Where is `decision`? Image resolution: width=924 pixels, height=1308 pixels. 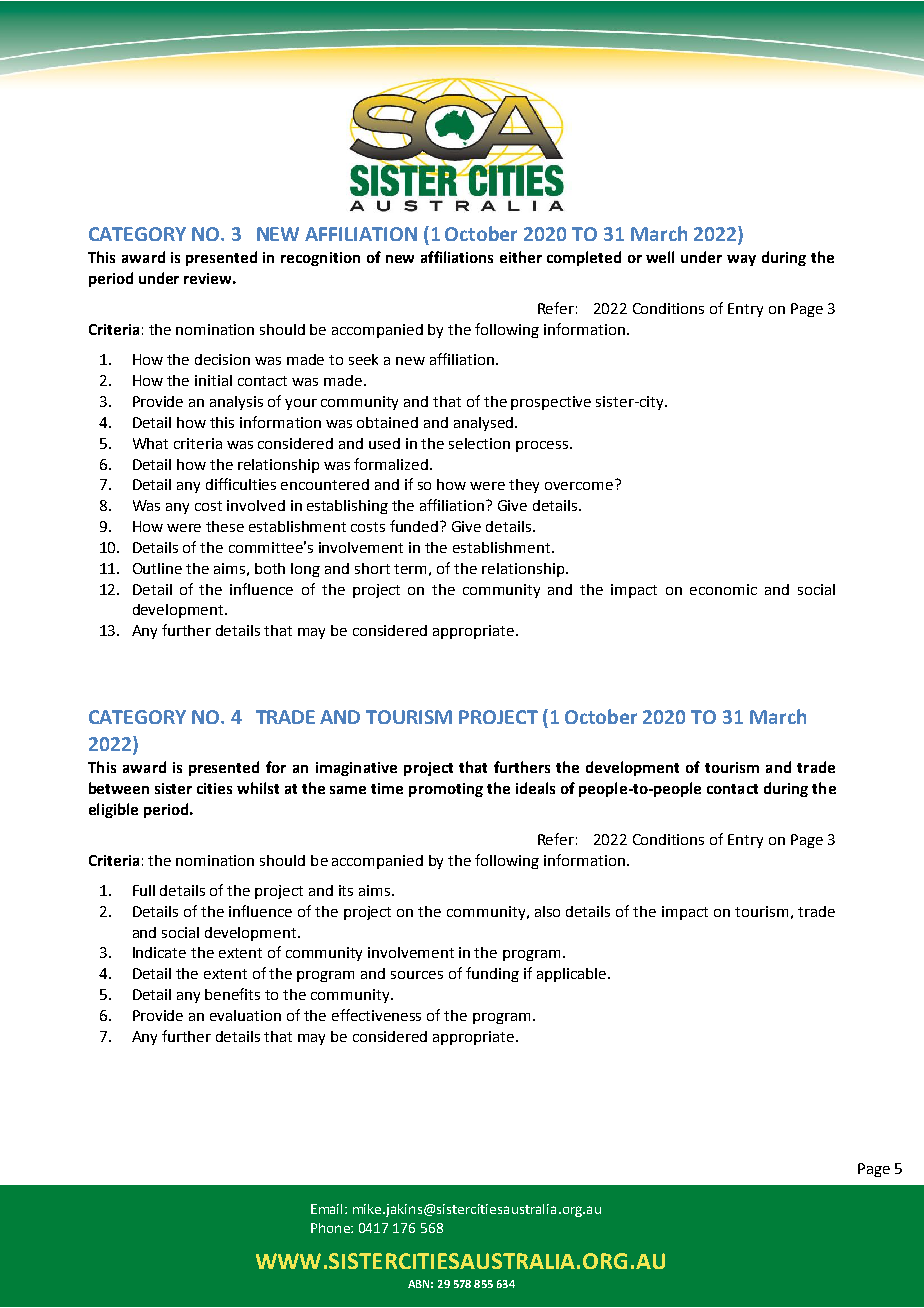 decision is located at coordinates (222, 359).
